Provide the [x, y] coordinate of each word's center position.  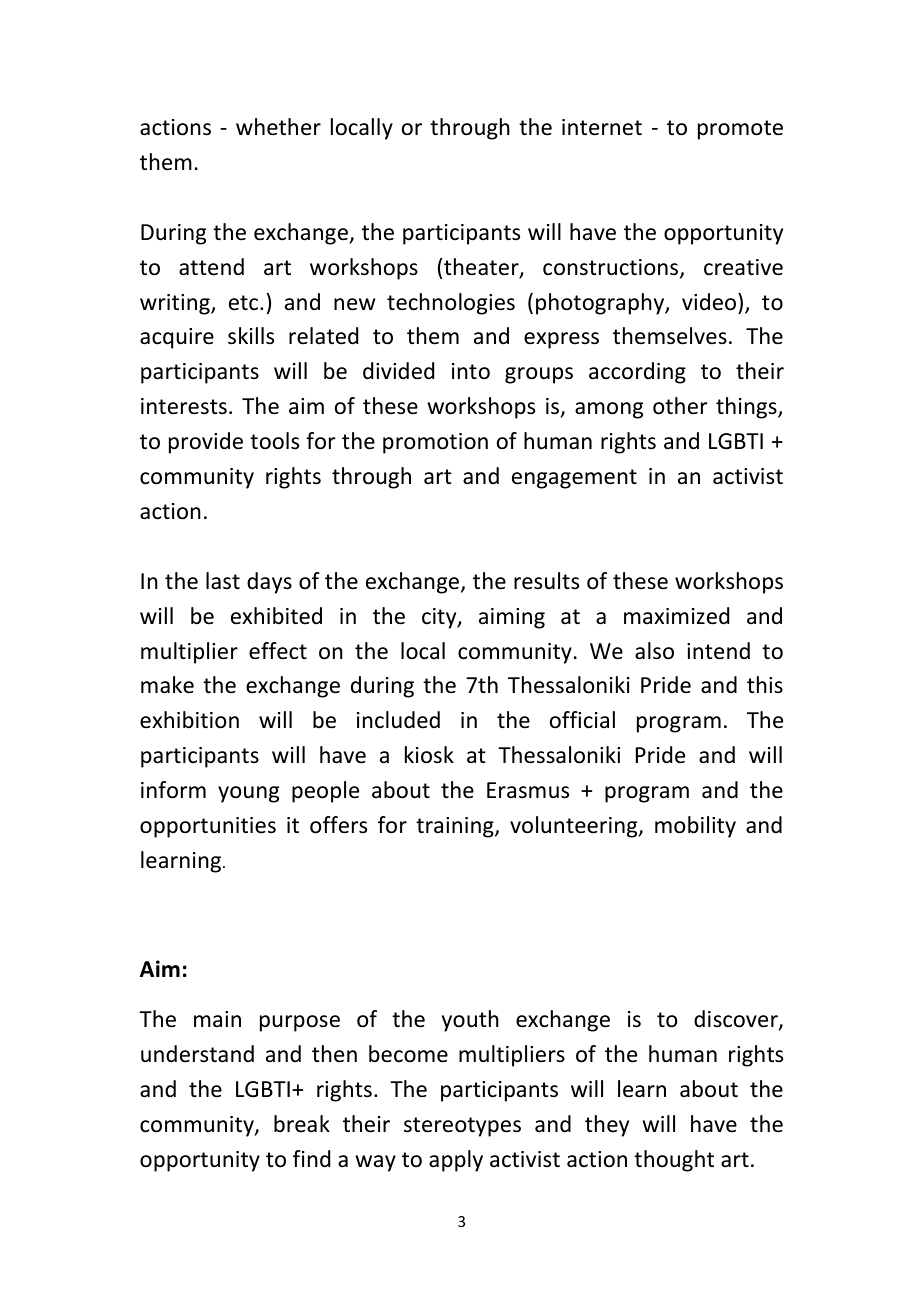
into [471, 371]
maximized [676, 616]
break [302, 1124]
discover [737, 1020]
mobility [695, 827]
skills [251, 336]
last [223, 581]
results [546, 581]
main [217, 1019]
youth [470, 1021]
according [637, 373]
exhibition [189, 720]
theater [482, 268]
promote [740, 130]
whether [278, 127]
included [398, 720]
